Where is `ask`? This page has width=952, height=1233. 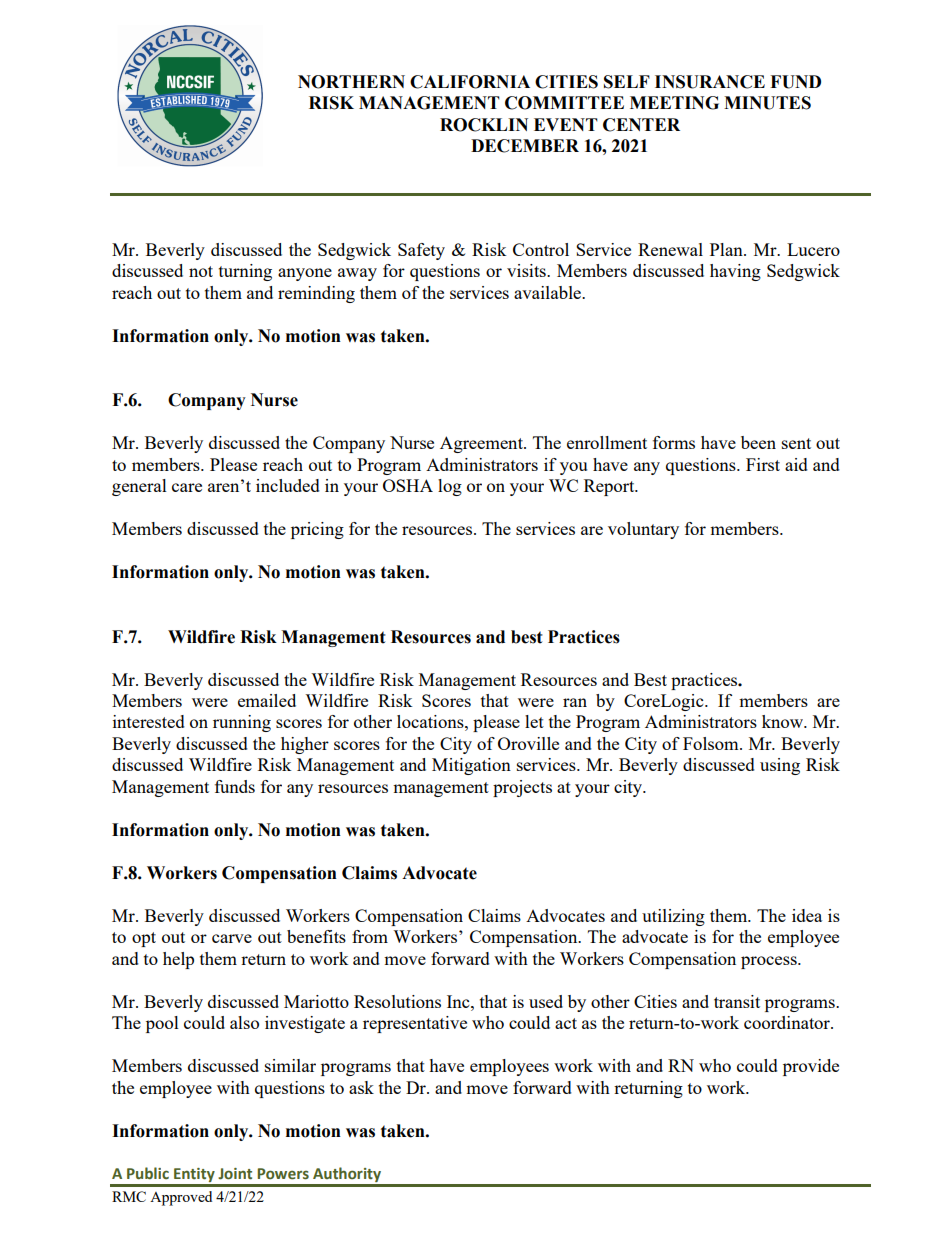
ask is located at coordinates (361, 1087).
